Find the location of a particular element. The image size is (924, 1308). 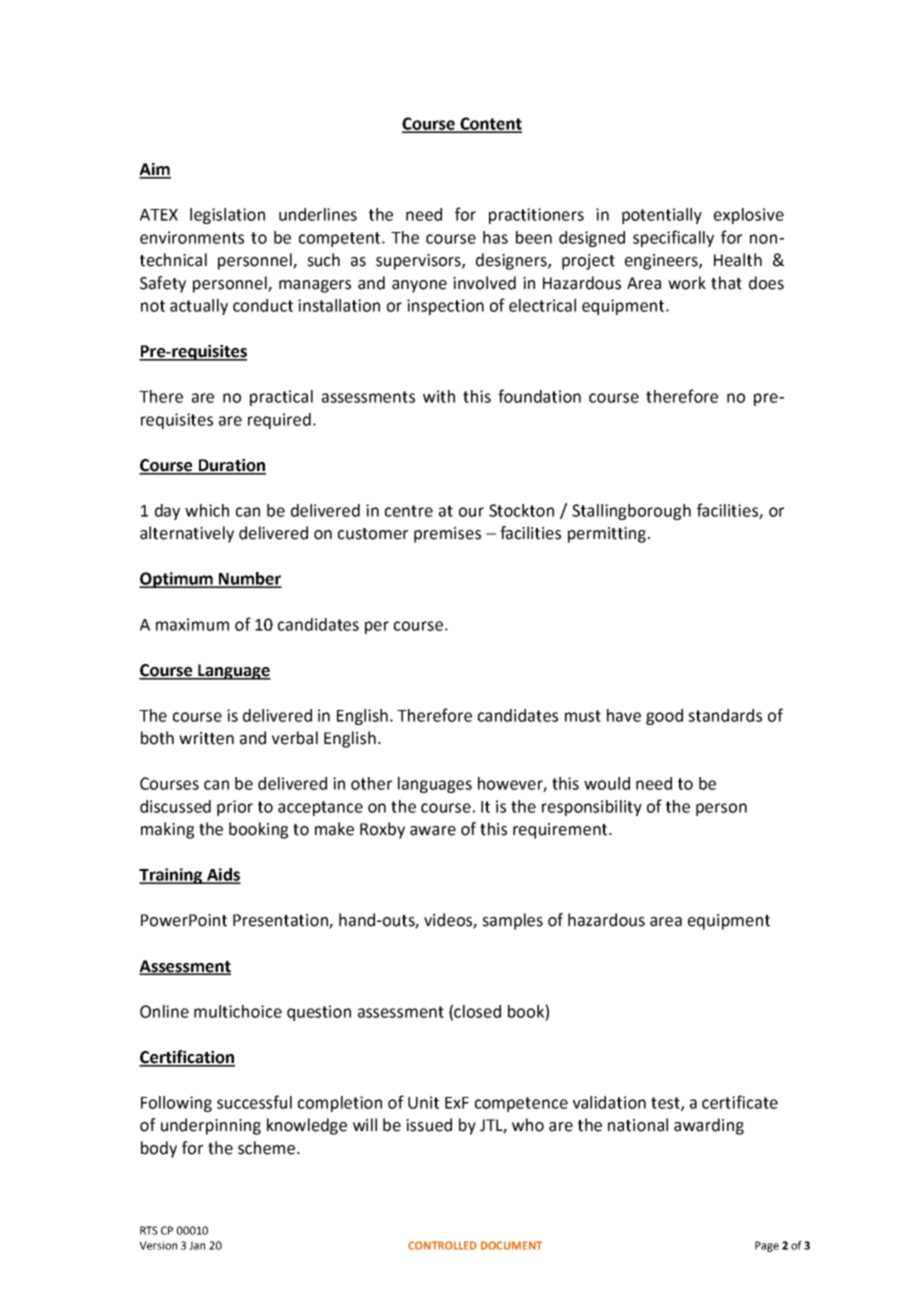

premises is located at coordinates (447, 535).
